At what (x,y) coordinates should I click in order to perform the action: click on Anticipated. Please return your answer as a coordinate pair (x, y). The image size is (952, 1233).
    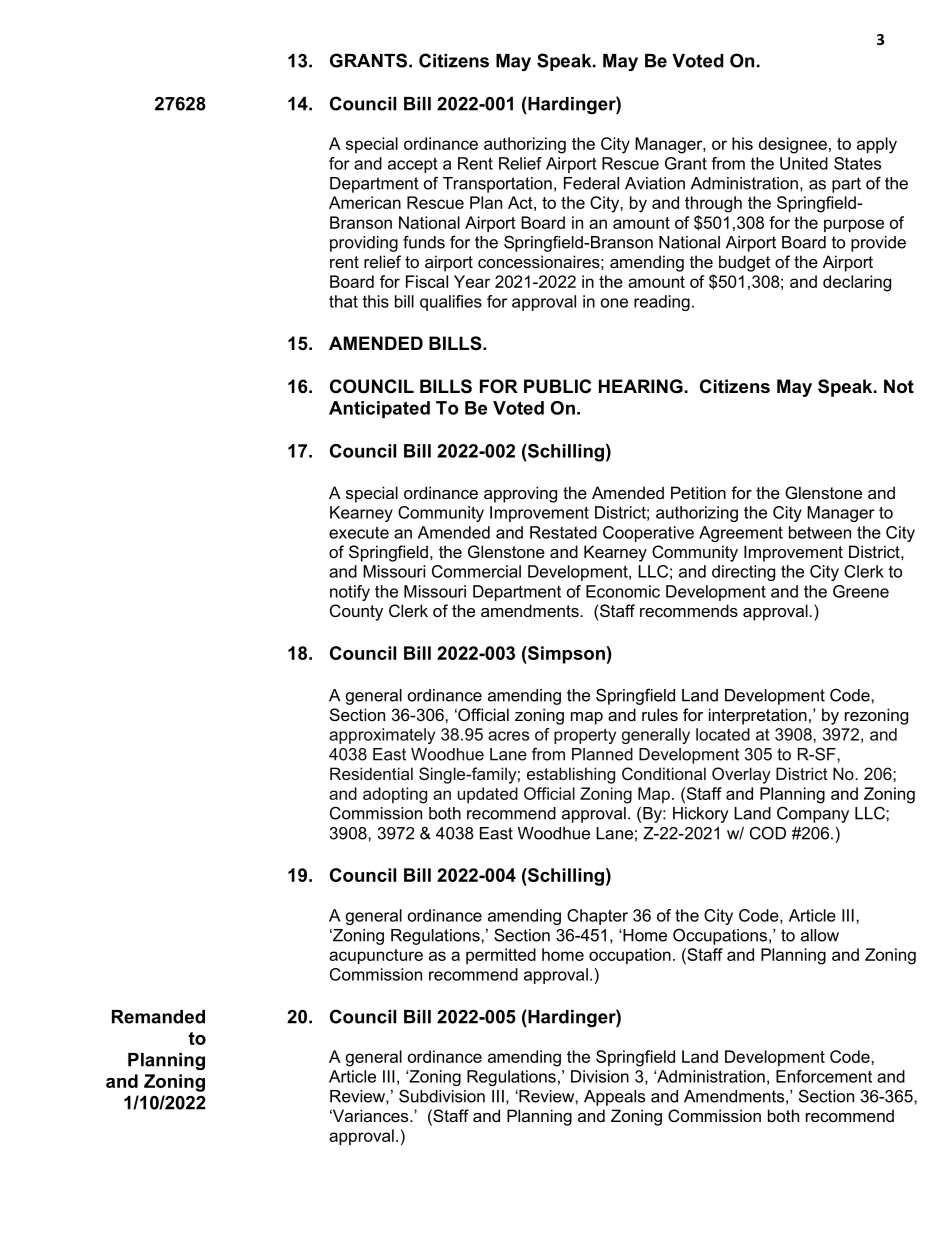
    Looking at the image, I should click on (379, 409).
